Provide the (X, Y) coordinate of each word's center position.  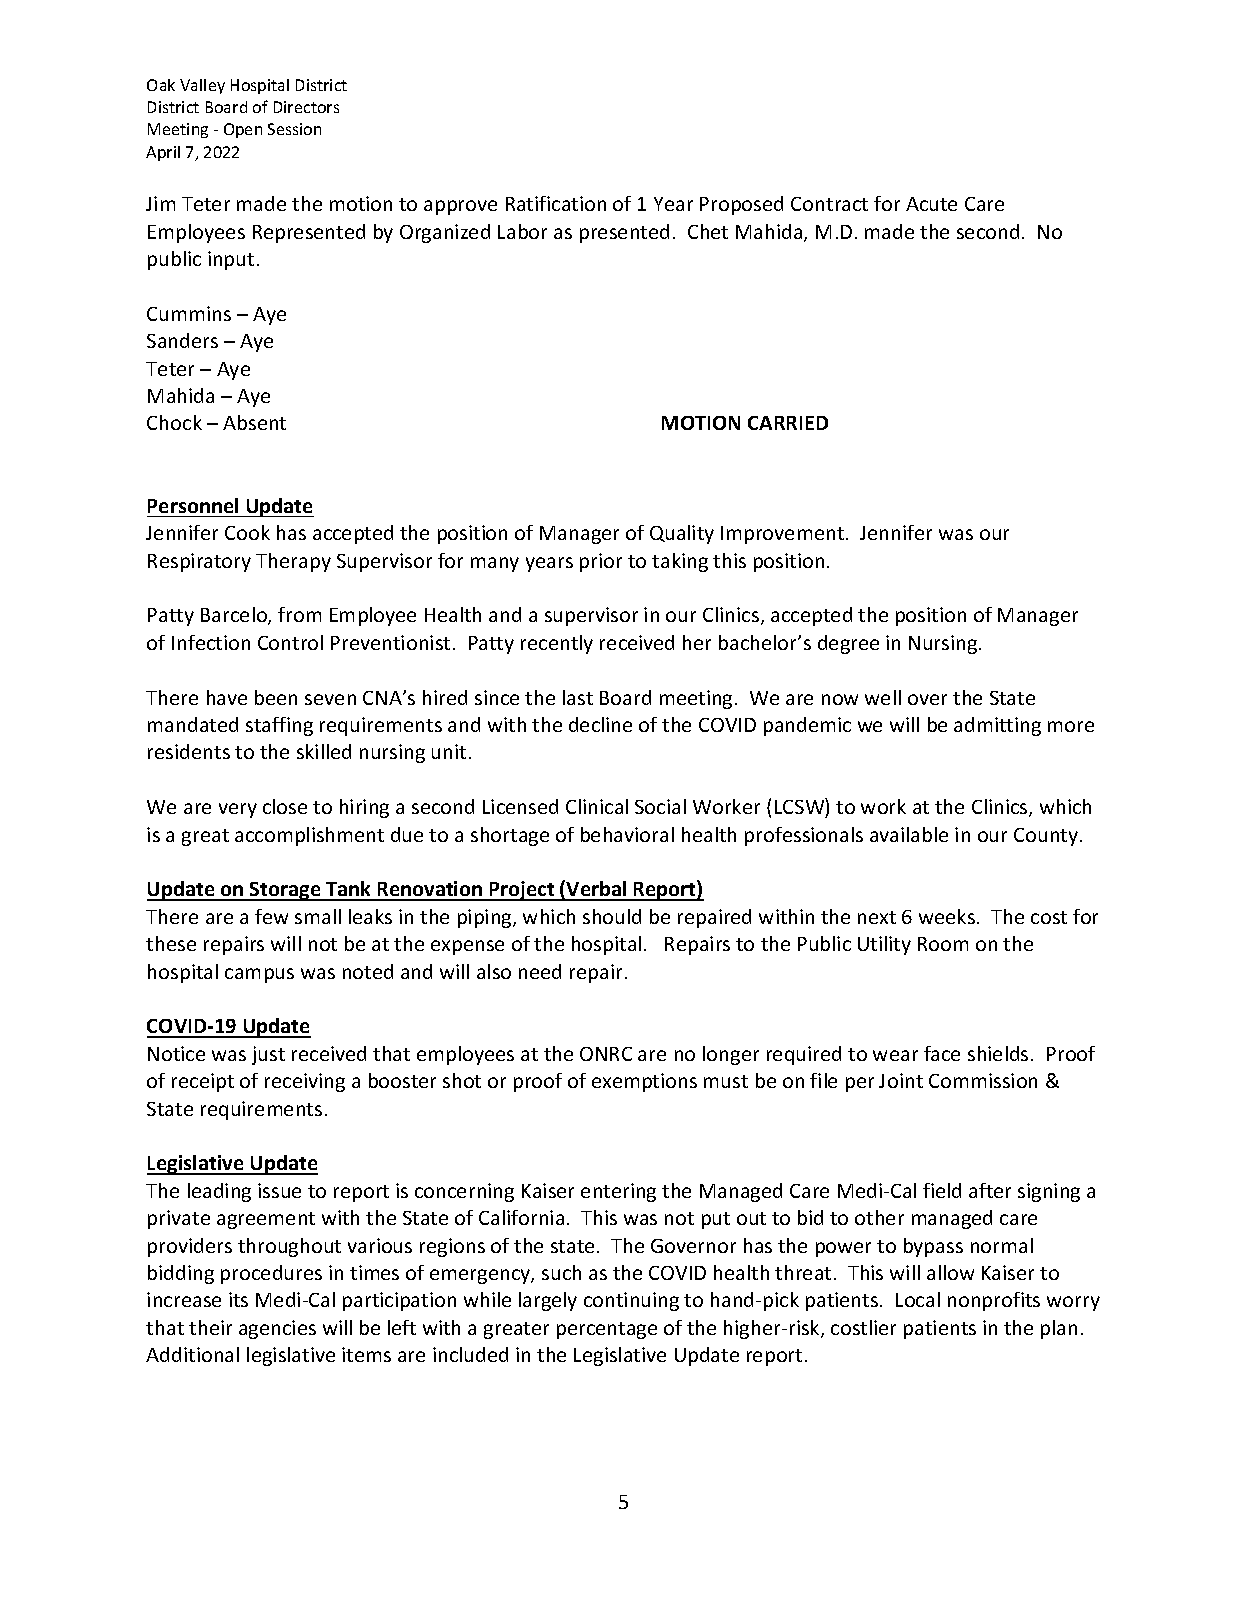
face (942, 1053)
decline (600, 724)
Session (294, 129)
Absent (254, 422)
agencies (277, 1329)
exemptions (644, 1082)
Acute (931, 204)
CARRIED (788, 423)
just (268, 1055)
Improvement (782, 535)
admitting (997, 726)
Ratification (556, 203)
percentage (607, 1330)
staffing (279, 726)
